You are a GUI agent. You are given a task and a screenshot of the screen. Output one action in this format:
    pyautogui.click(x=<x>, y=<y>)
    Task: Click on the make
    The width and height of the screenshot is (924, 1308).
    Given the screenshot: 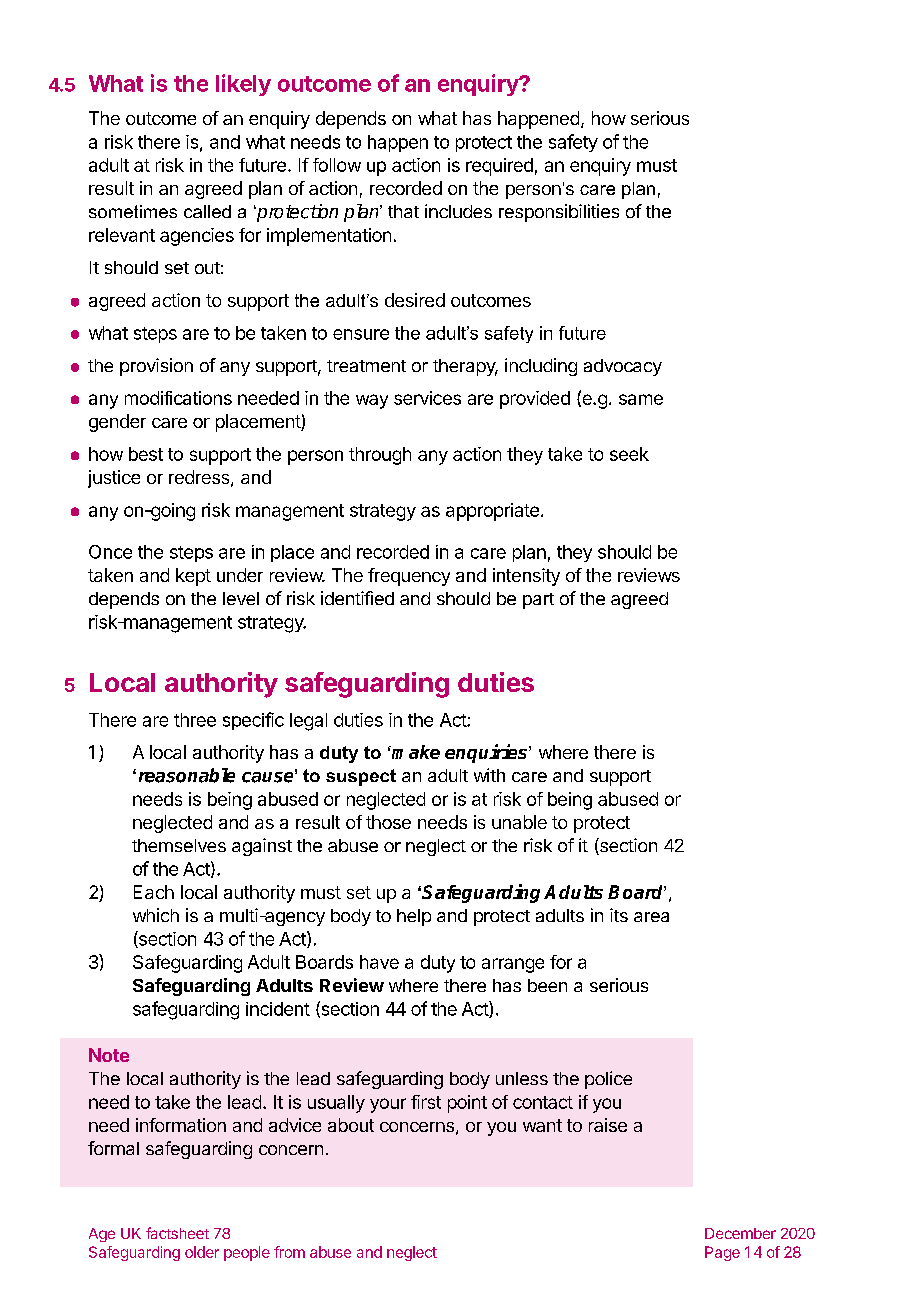 What is the action you would take?
    pyautogui.click(x=415, y=752)
